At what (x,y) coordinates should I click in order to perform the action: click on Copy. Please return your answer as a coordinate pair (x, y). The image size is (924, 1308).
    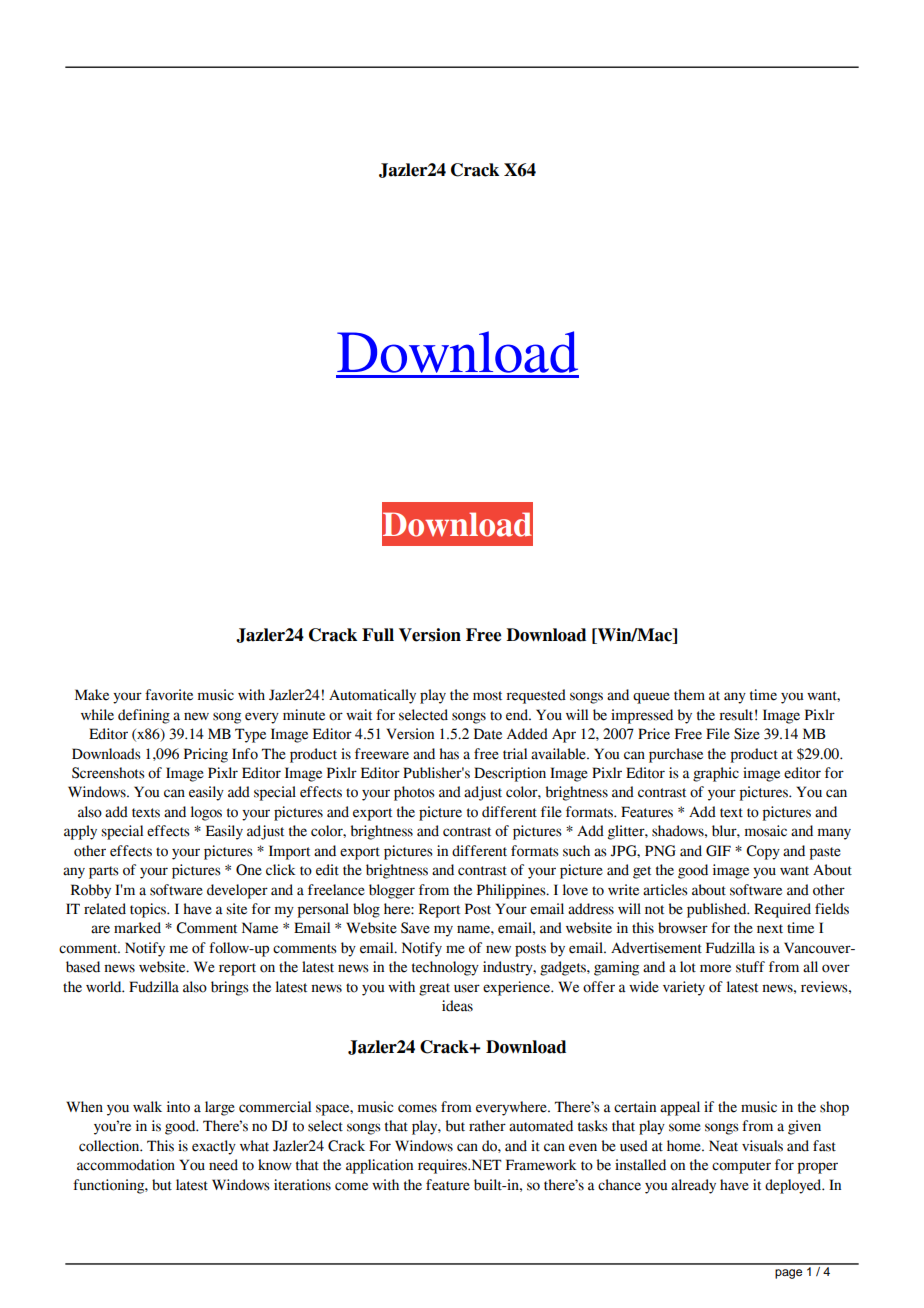
    Looking at the image, I should click on (763, 852).
